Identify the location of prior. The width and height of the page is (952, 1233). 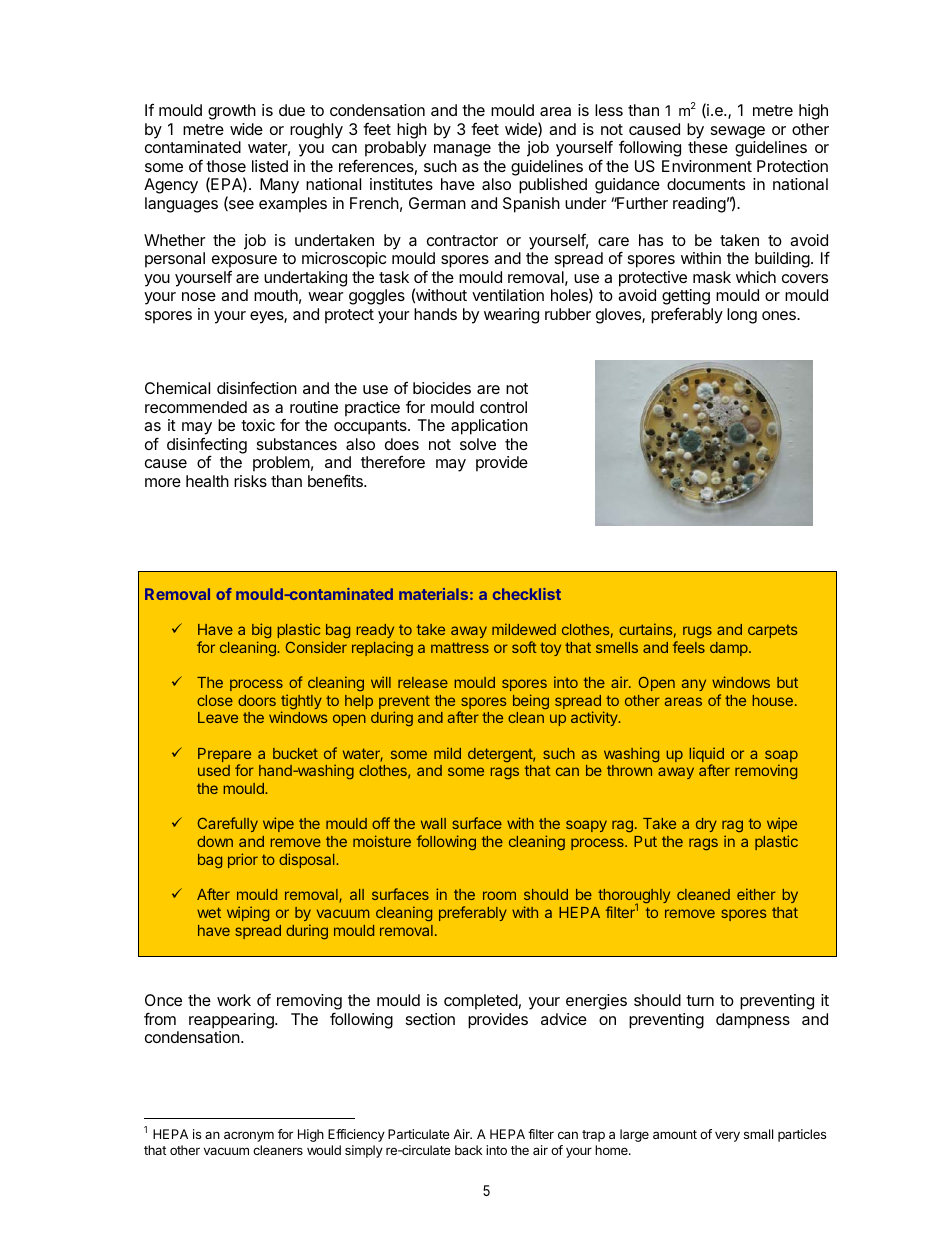
(243, 860).
